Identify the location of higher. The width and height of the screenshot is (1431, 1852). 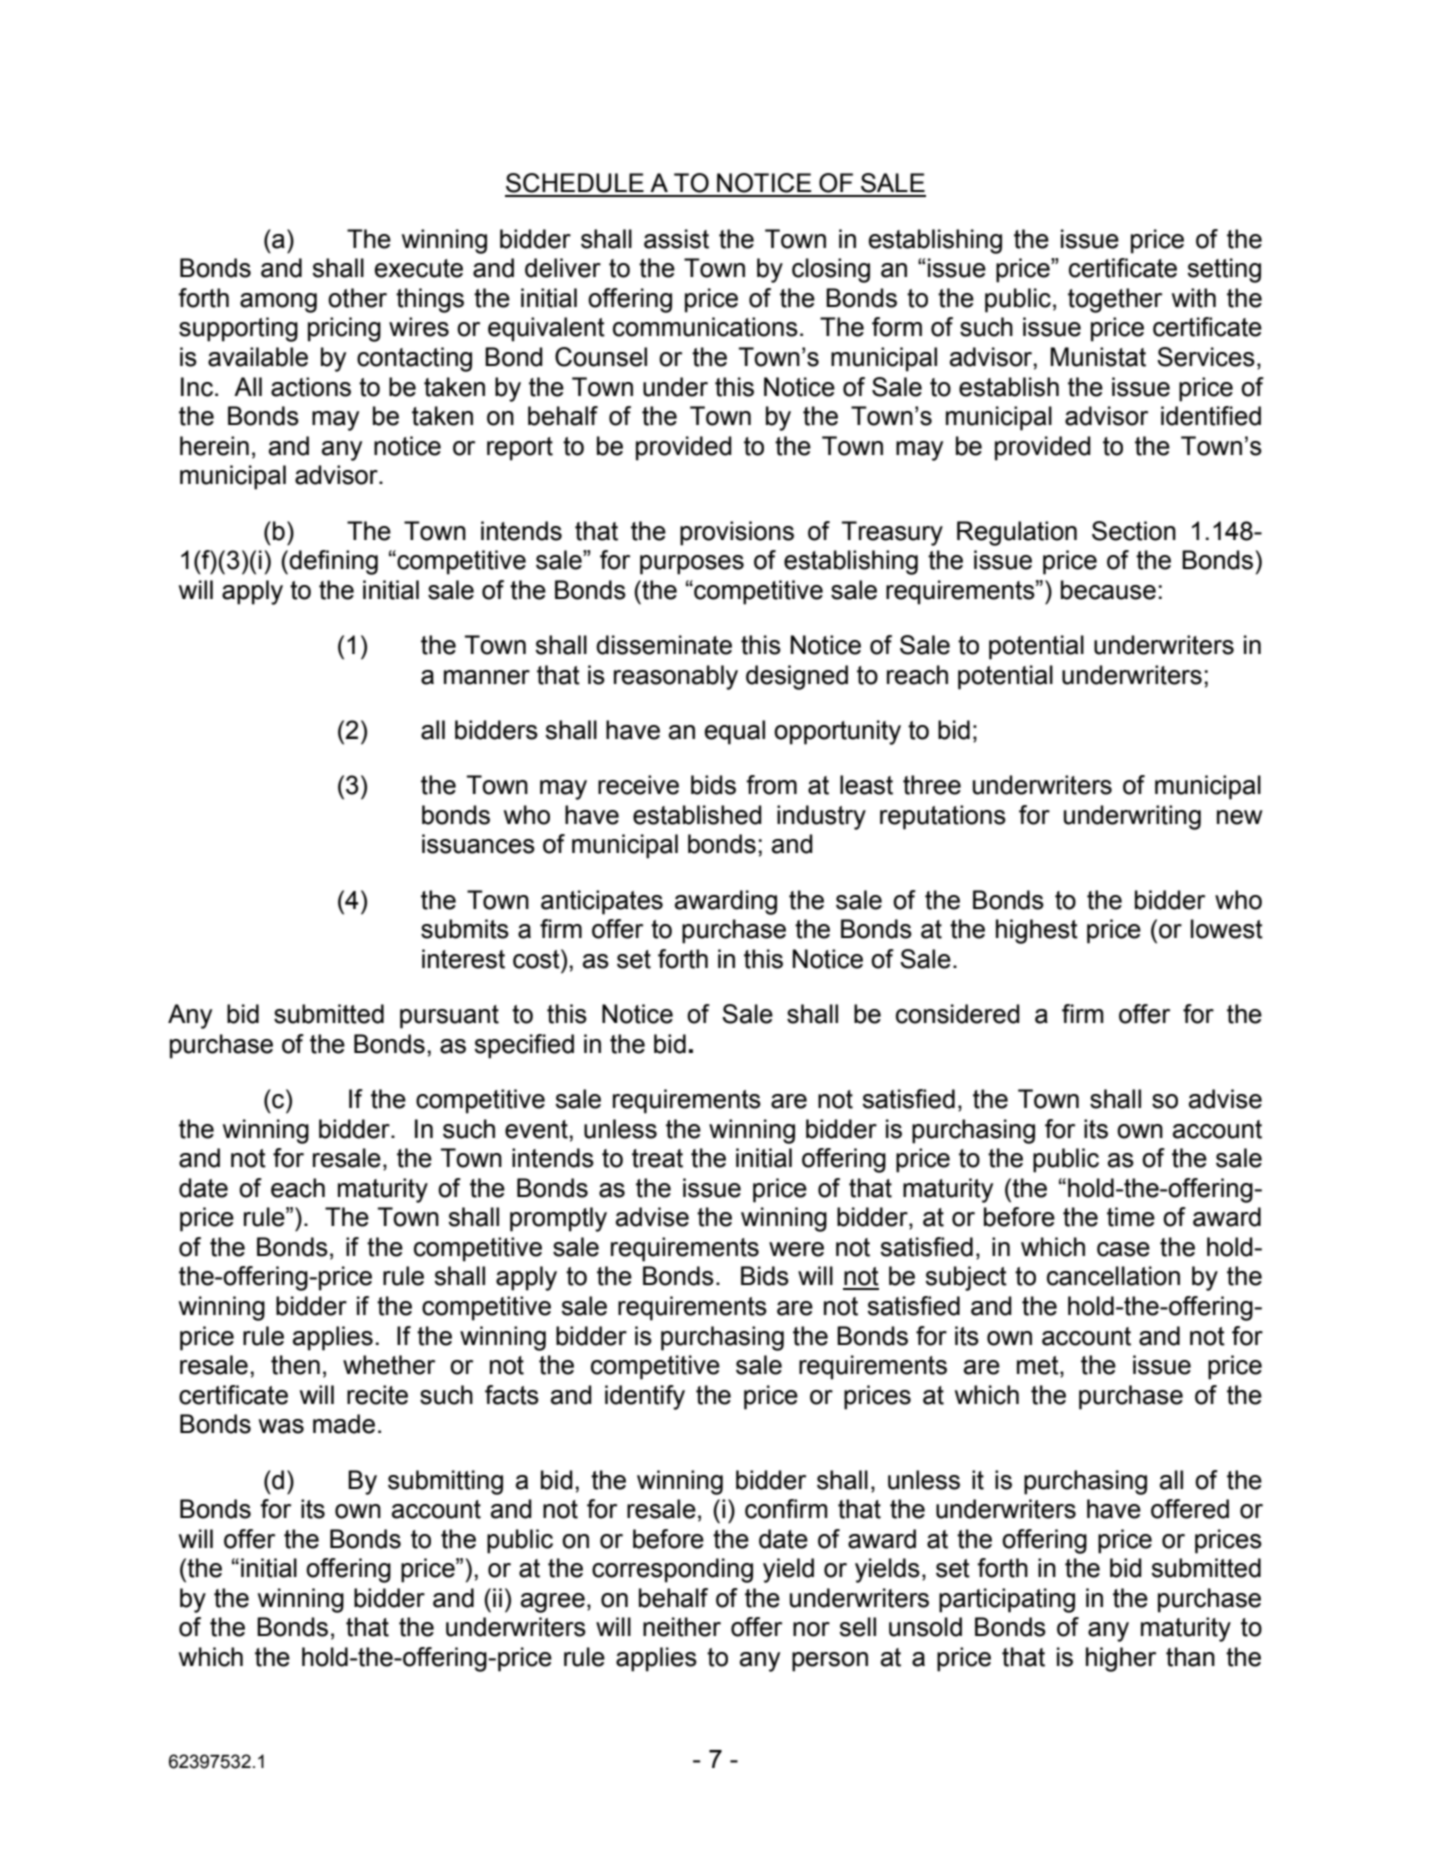
(1121, 1659).
